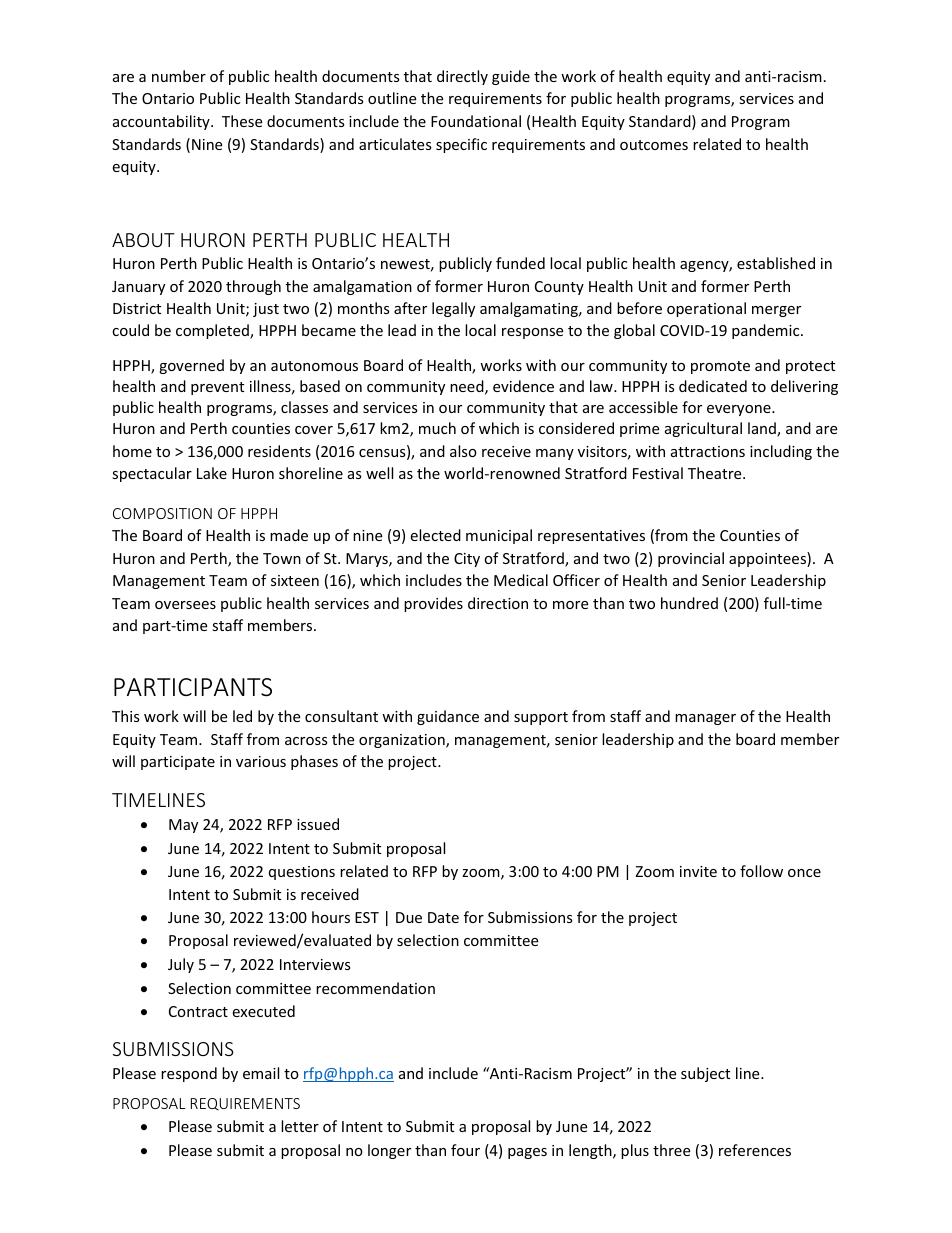  Describe the element at coordinates (654, 145) in the page. I see `outcomes` at that location.
